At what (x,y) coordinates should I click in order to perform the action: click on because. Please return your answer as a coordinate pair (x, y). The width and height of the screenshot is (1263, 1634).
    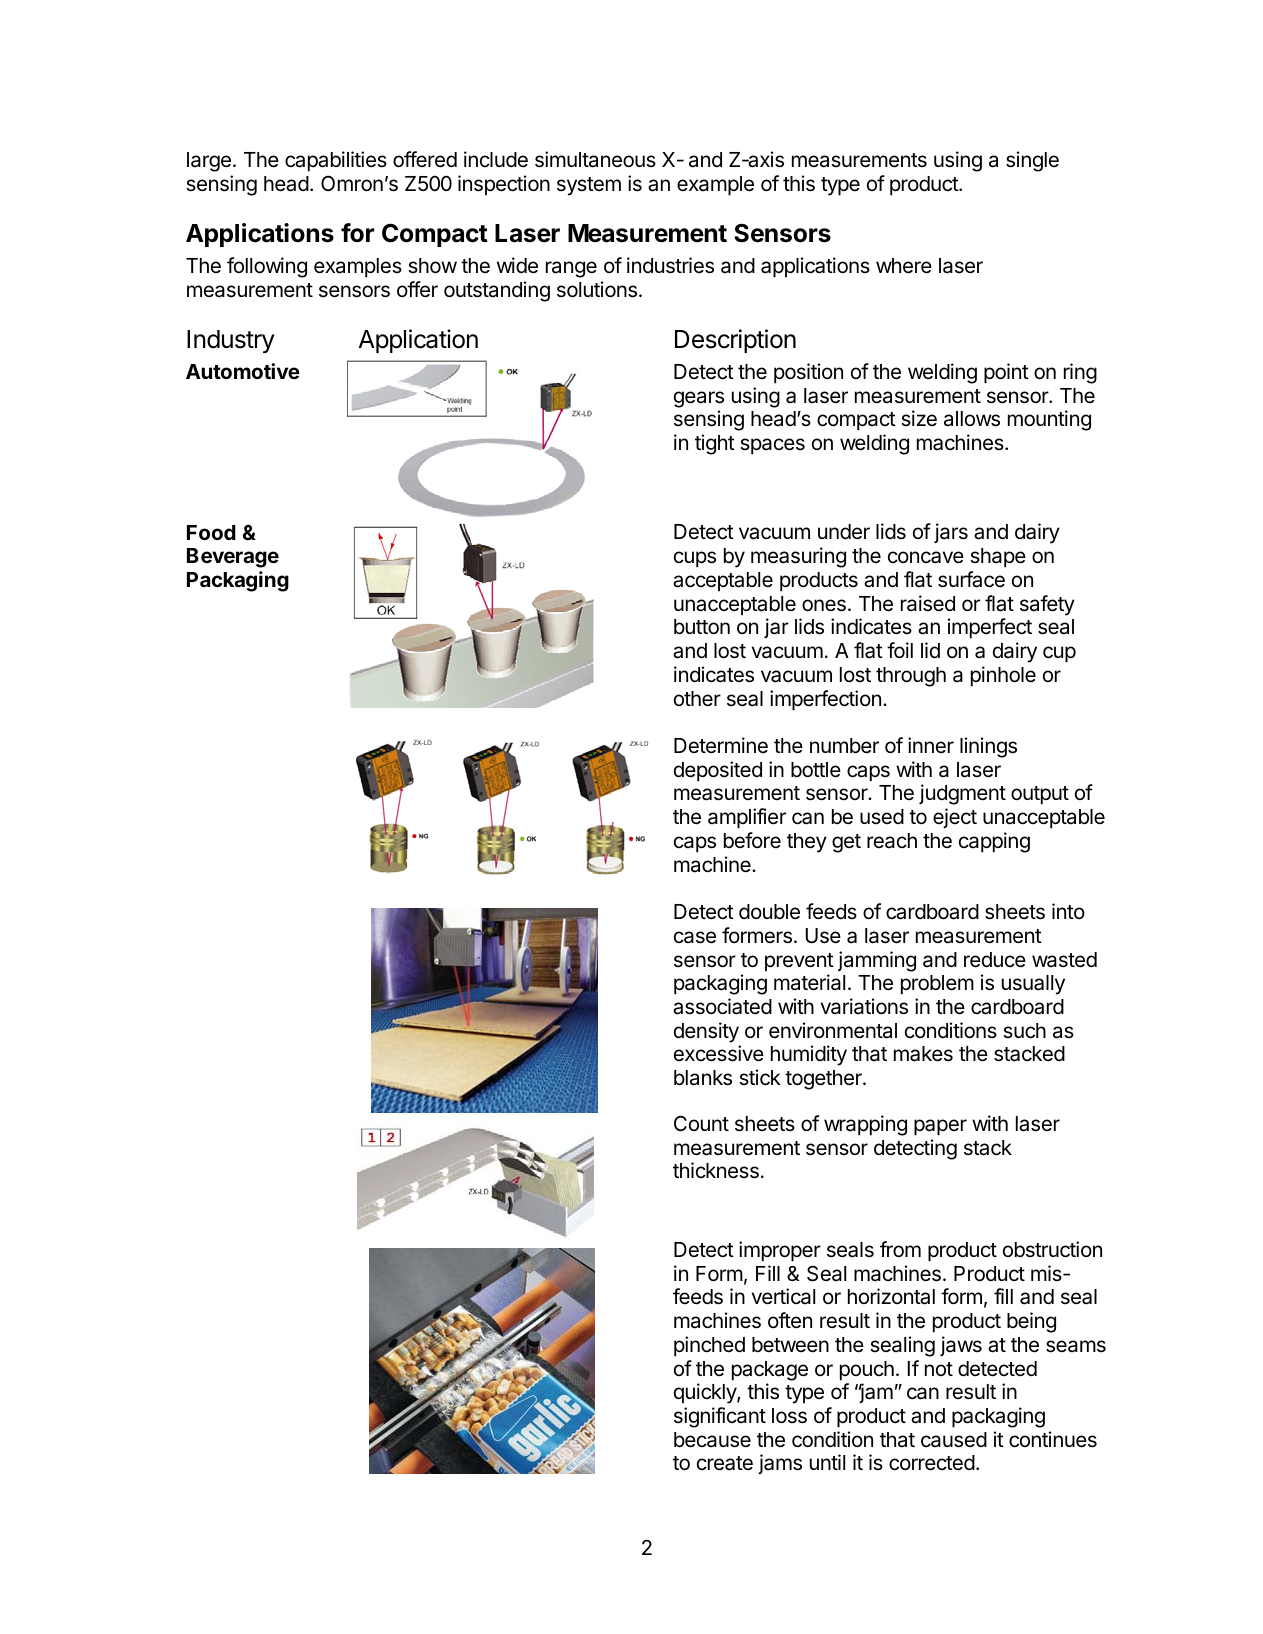
    Looking at the image, I should click on (712, 1440).
